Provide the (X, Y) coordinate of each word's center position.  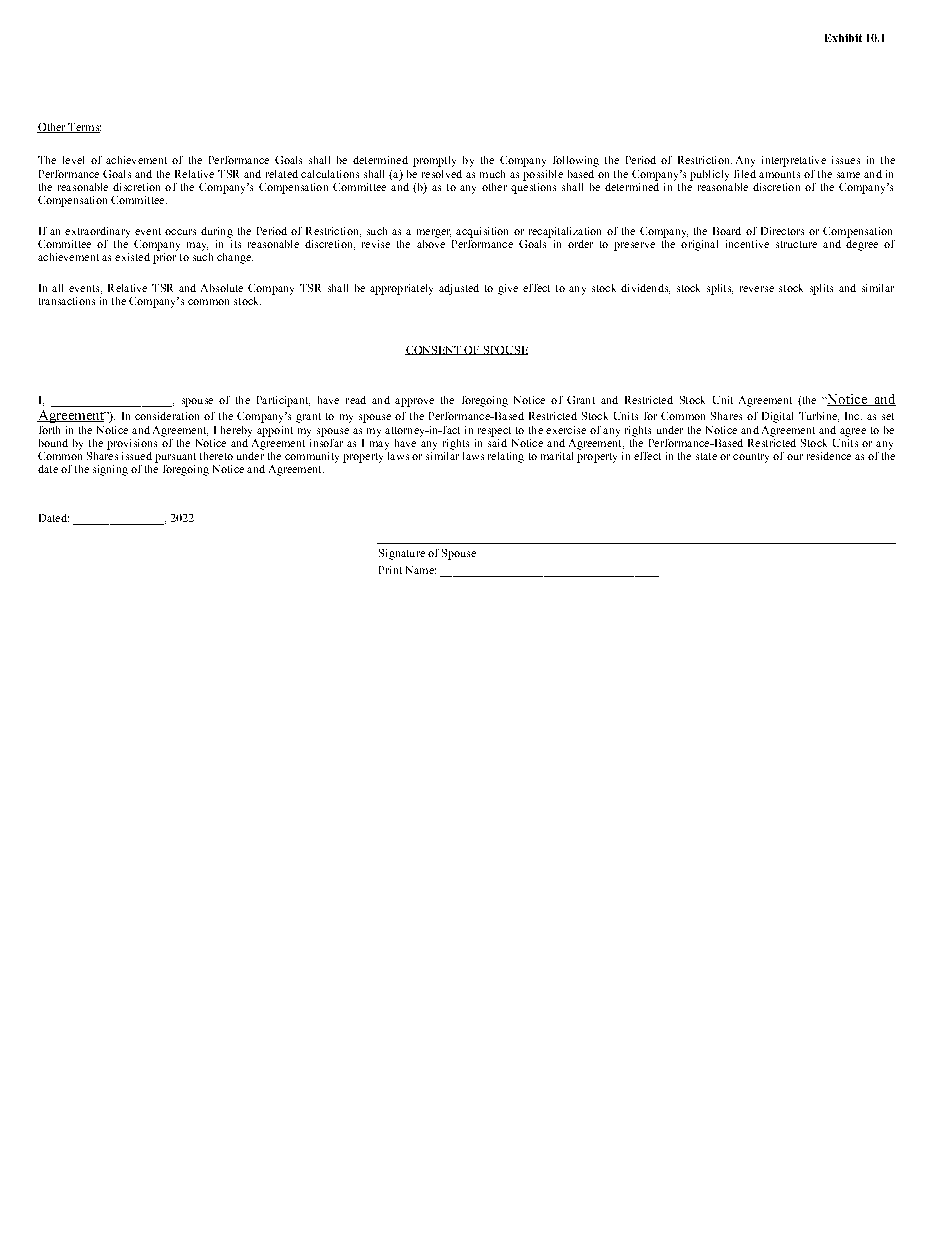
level (73, 160)
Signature (402, 554)
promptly (434, 161)
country (751, 458)
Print (390, 570)
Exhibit (843, 38)
